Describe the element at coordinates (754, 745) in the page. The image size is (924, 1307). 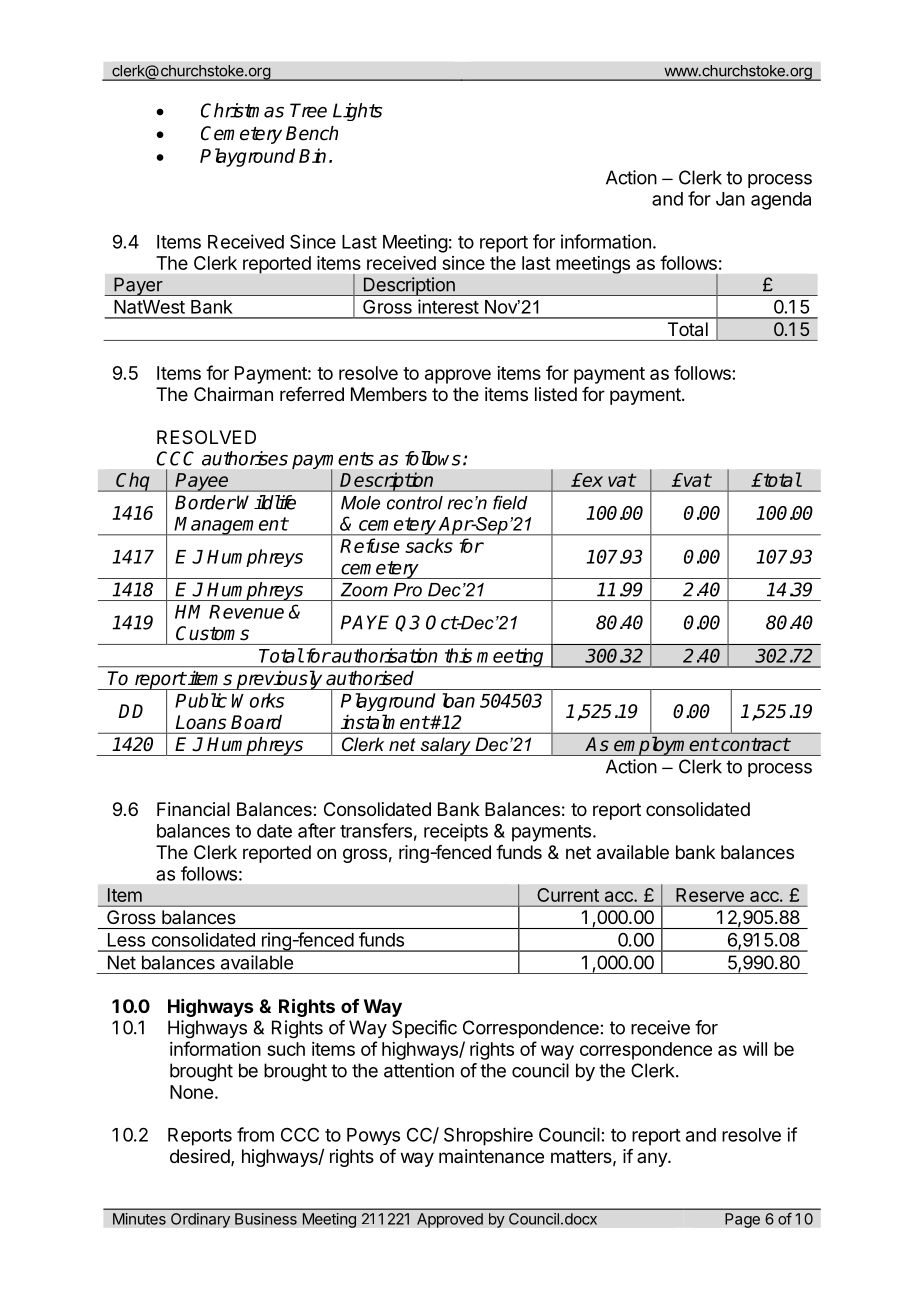
I see `contract` at that location.
